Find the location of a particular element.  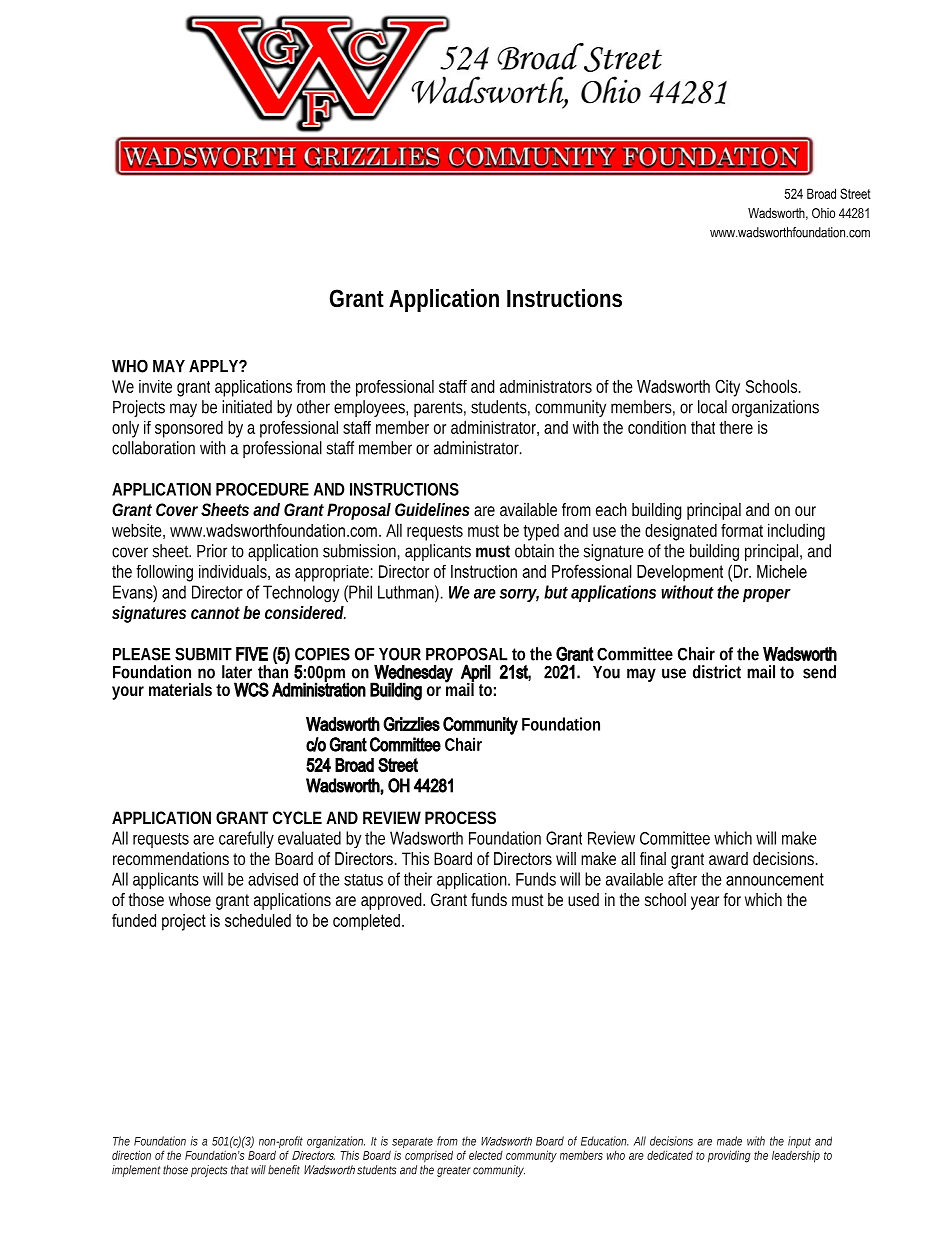

made is located at coordinates (729, 1141).
